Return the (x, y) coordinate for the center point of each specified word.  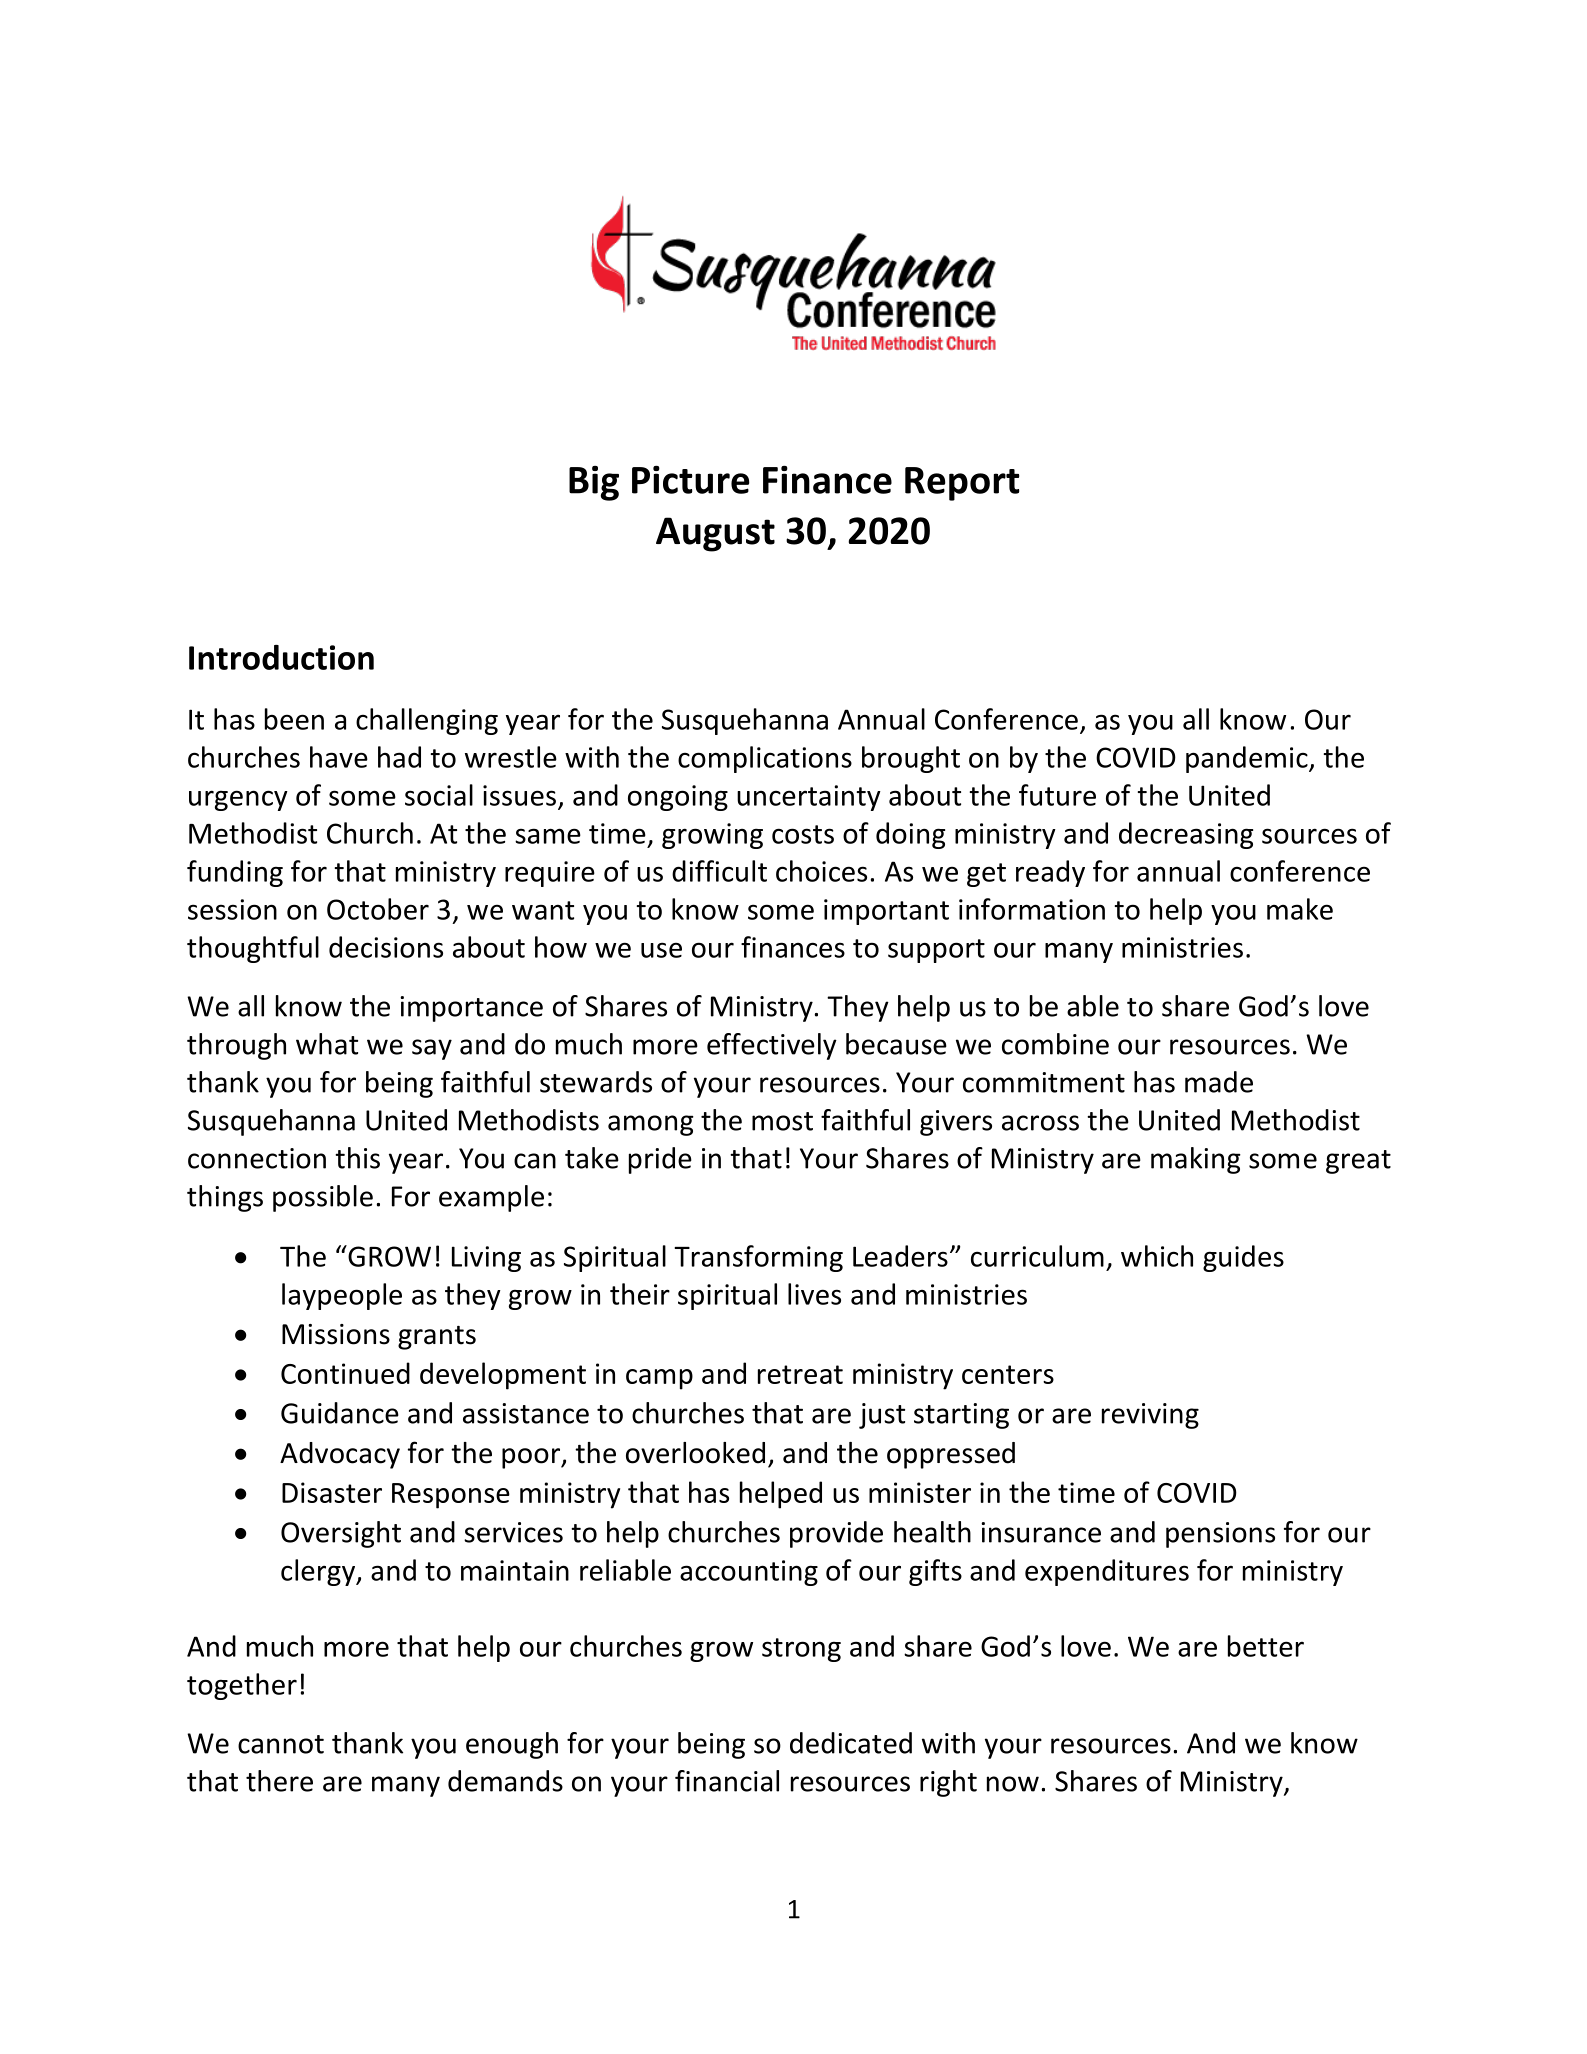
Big (594, 483)
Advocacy (340, 1455)
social (439, 795)
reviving (1150, 1416)
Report (962, 484)
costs (803, 834)
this (357, 1158)
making (1196, 1160)
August (715, 534)
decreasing (1186, 835)
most (782, 1121)
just (882, 1416)
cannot (281, 1744)
